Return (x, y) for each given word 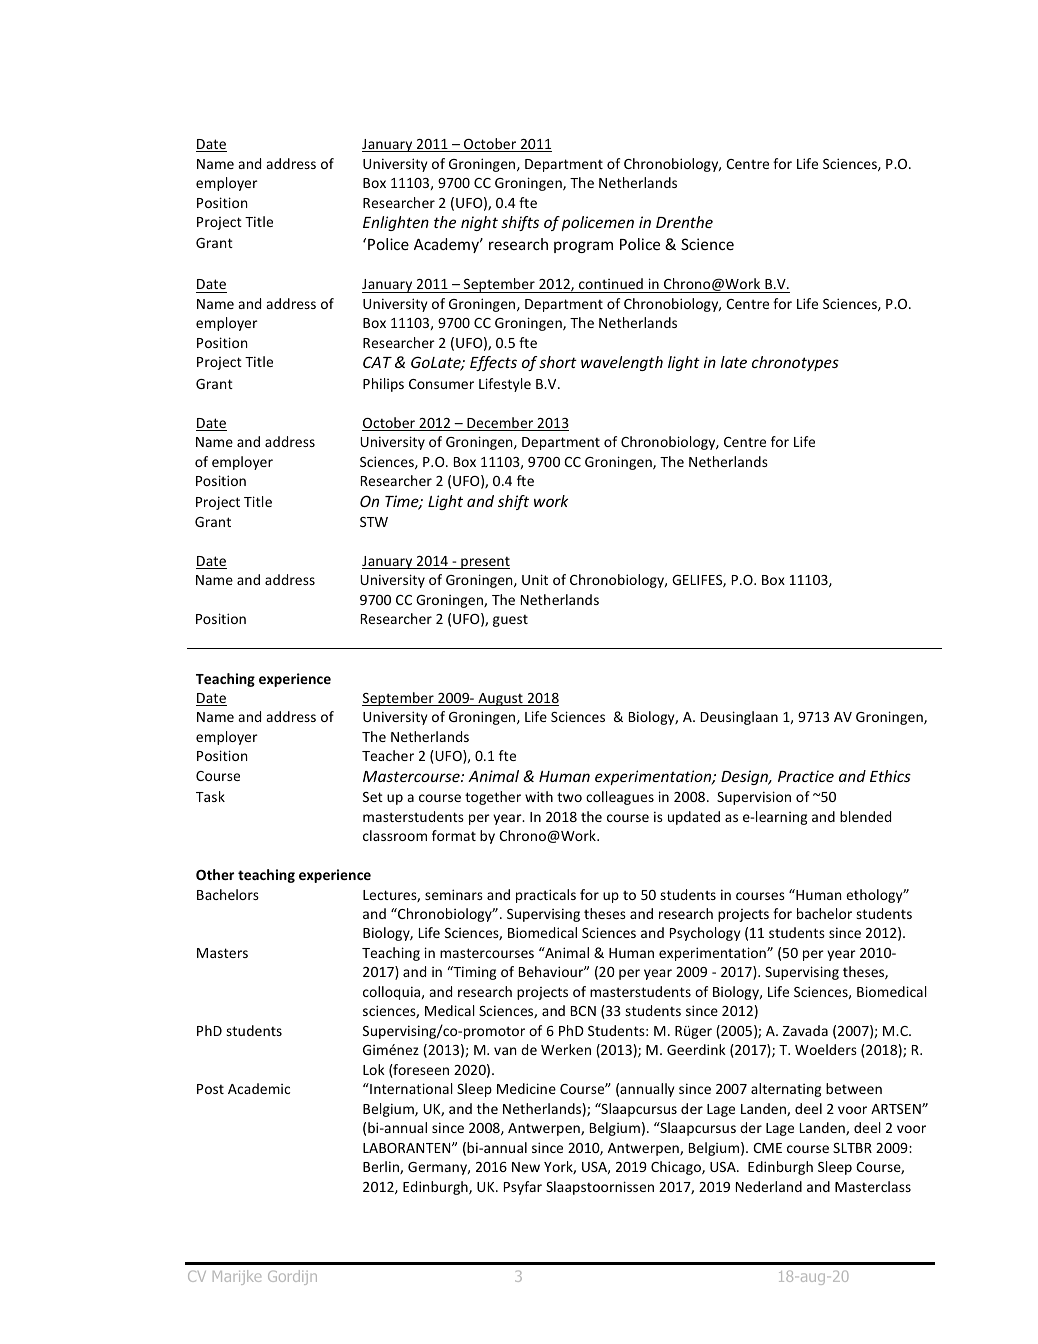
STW (374, 522)
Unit (535, 579)
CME (767, 1148)
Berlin (382, 1167)
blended (865, 816)
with (539, 796)
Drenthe (684, 222)
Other (215, 874)
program (583, 247)
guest (510, 620)
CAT (377, 362)
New (526, 1167)
